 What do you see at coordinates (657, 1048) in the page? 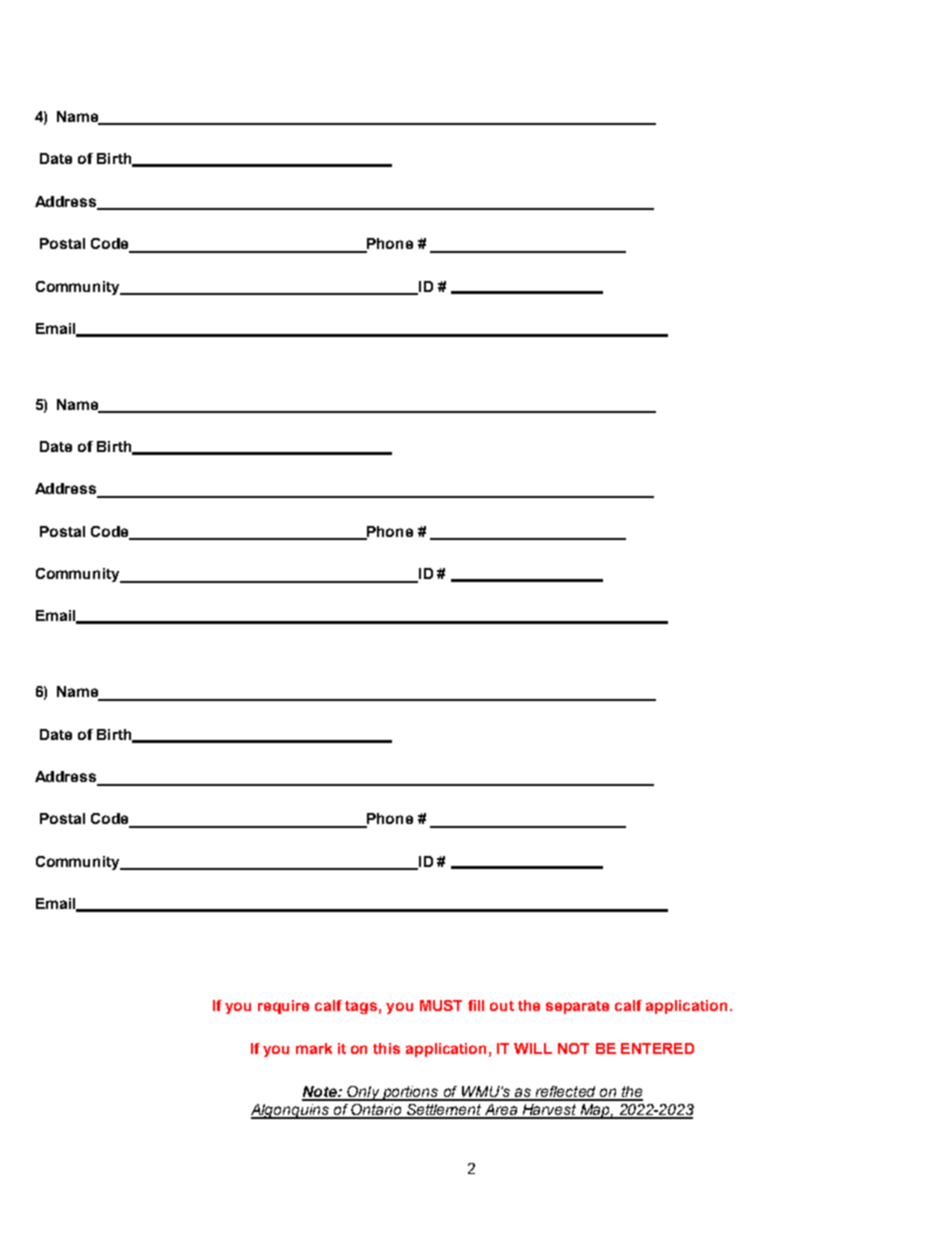
I see `ENTERED` at bounding box center [657, 1048].
